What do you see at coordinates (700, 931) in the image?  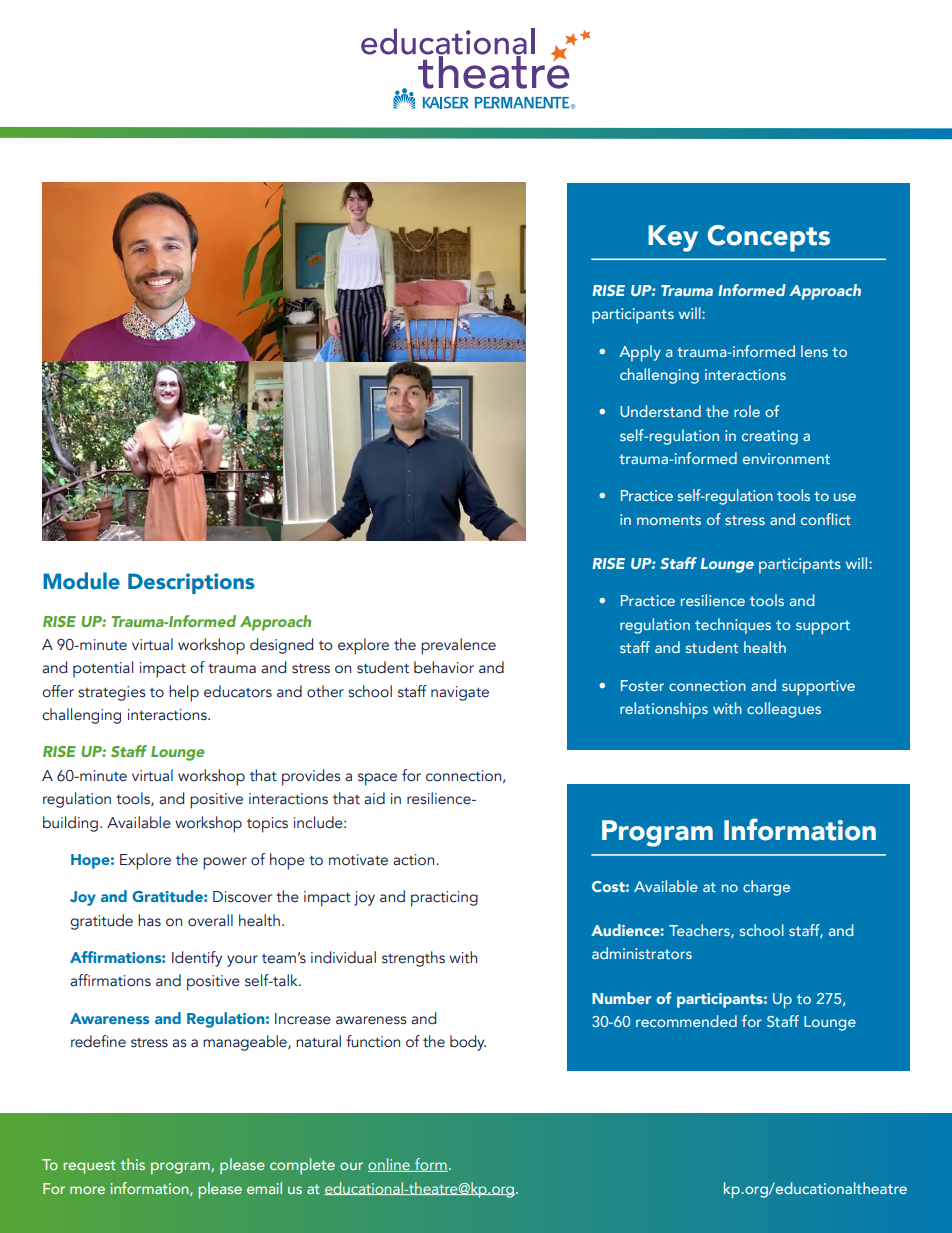 I see `Teachers` at bounding box center [700, 931].
